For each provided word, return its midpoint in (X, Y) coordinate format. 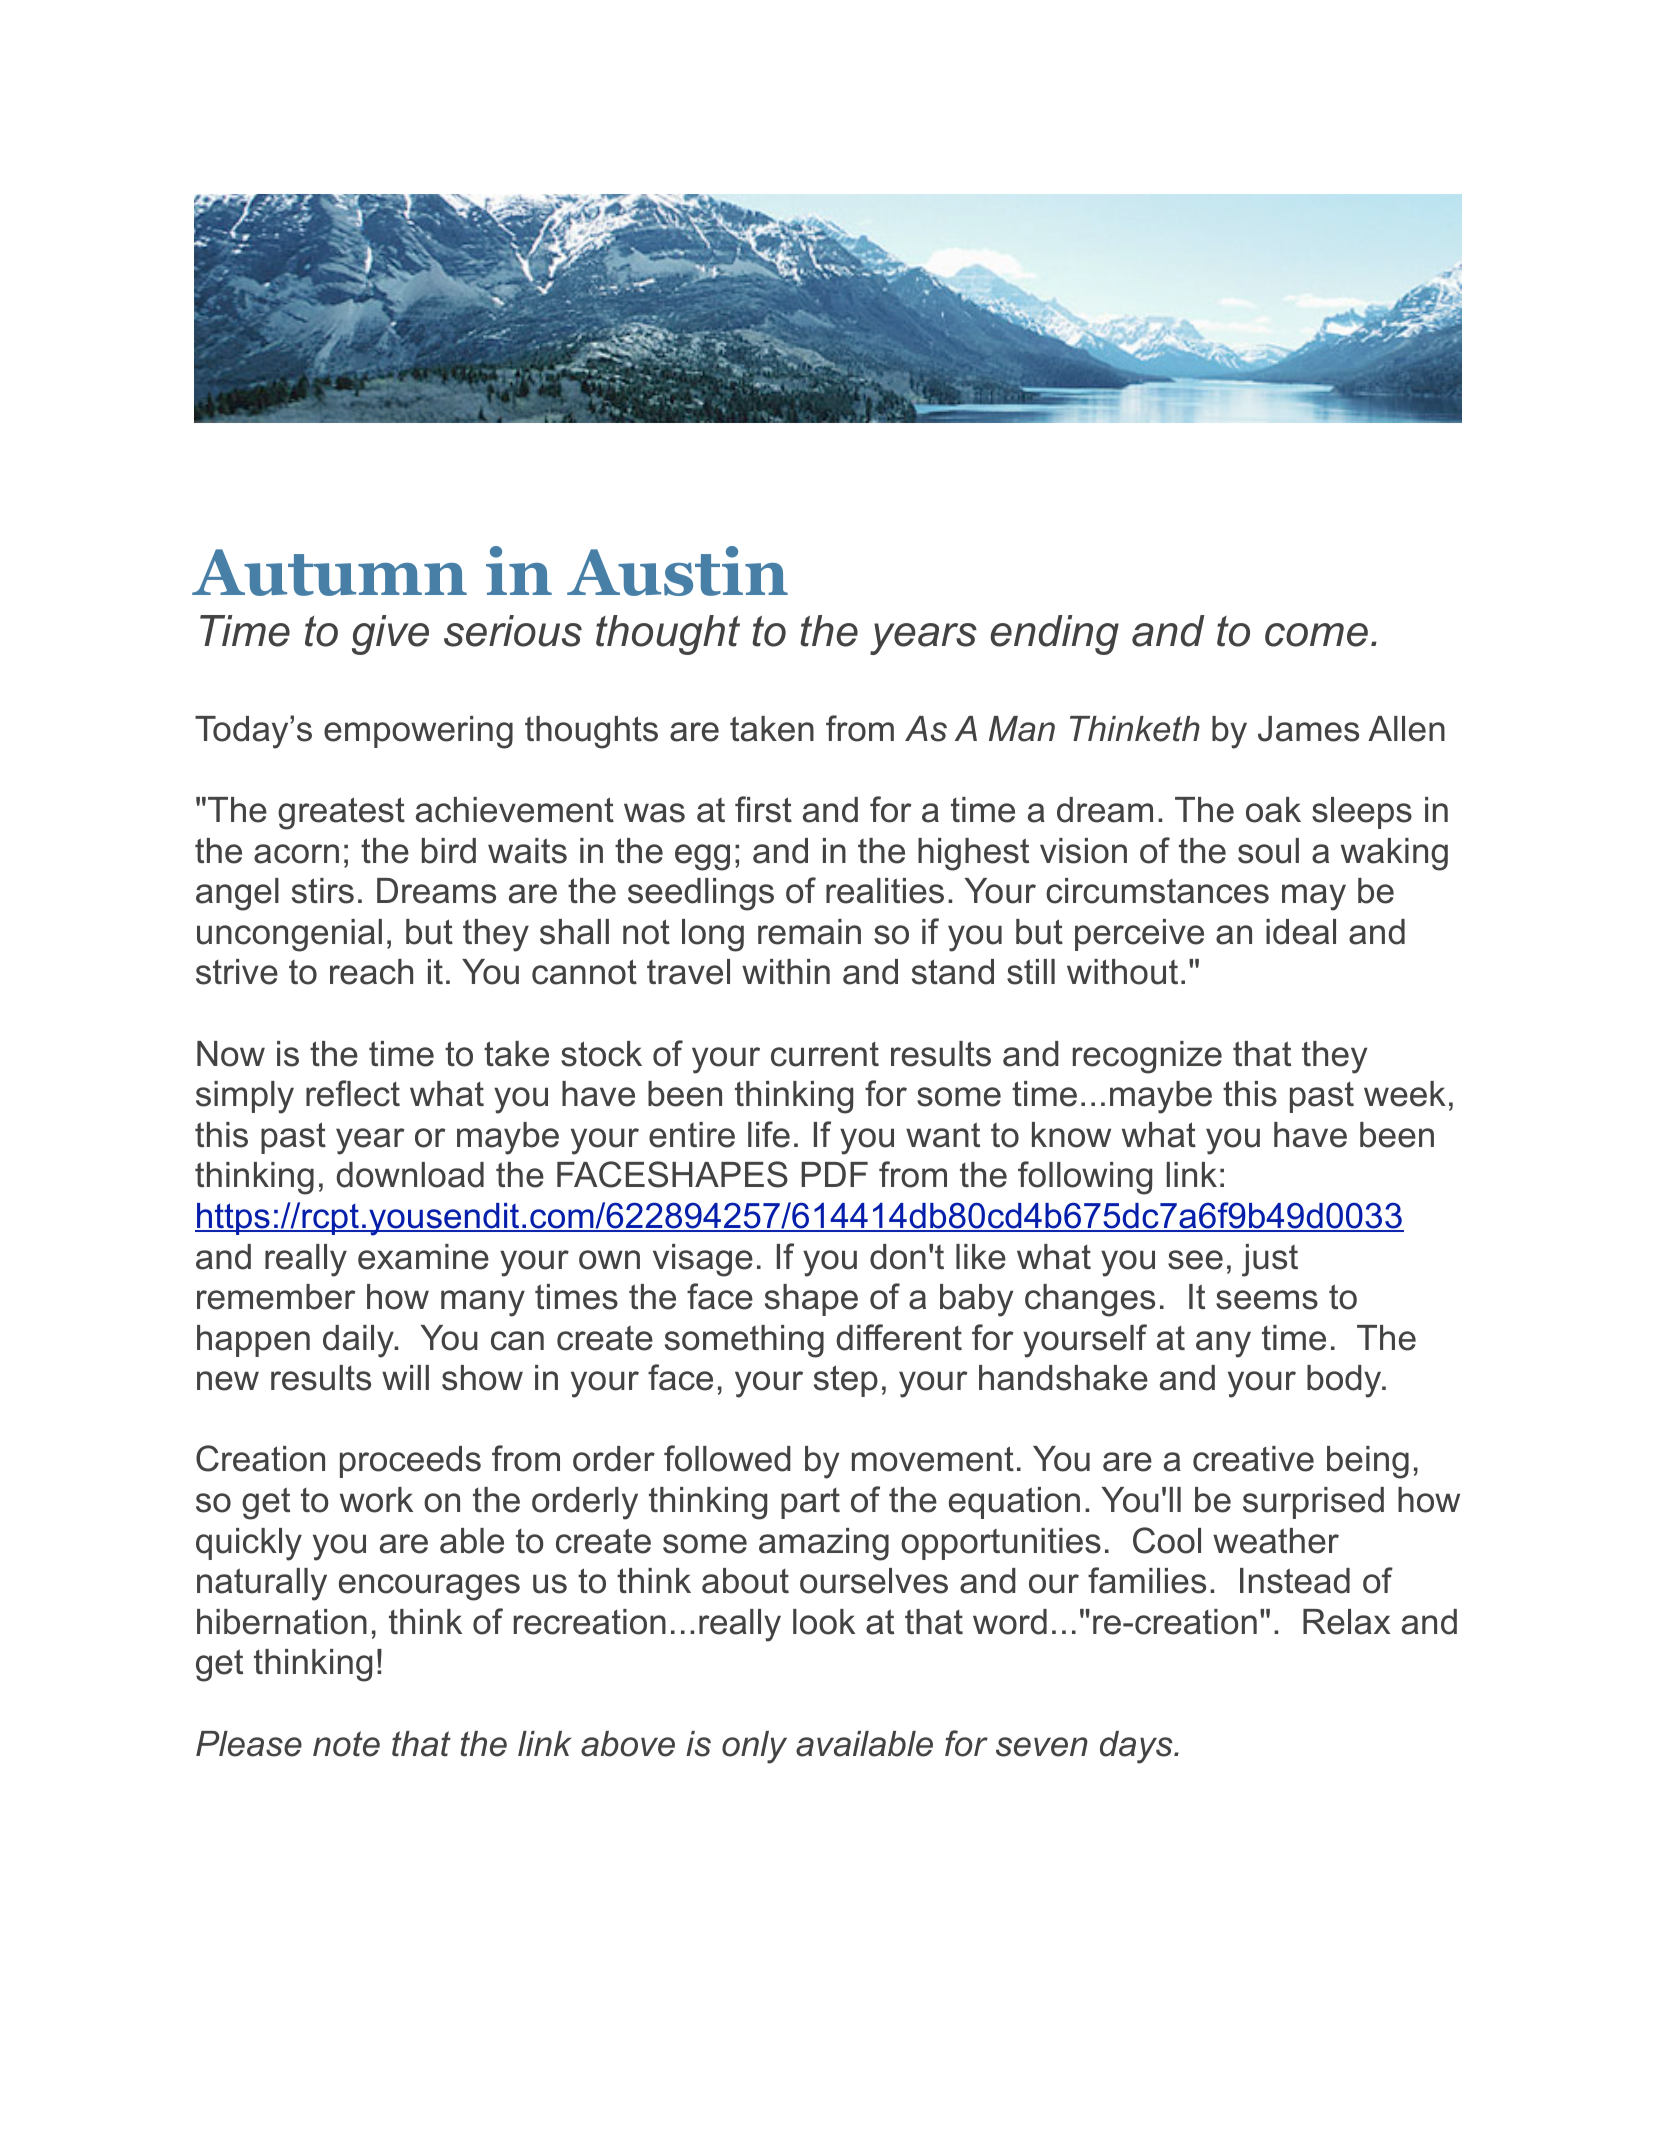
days (1137, 1747)
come (1316, 635)
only (754, 1747)
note (346, 1744)
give (390, 635)
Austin (677, 571)
